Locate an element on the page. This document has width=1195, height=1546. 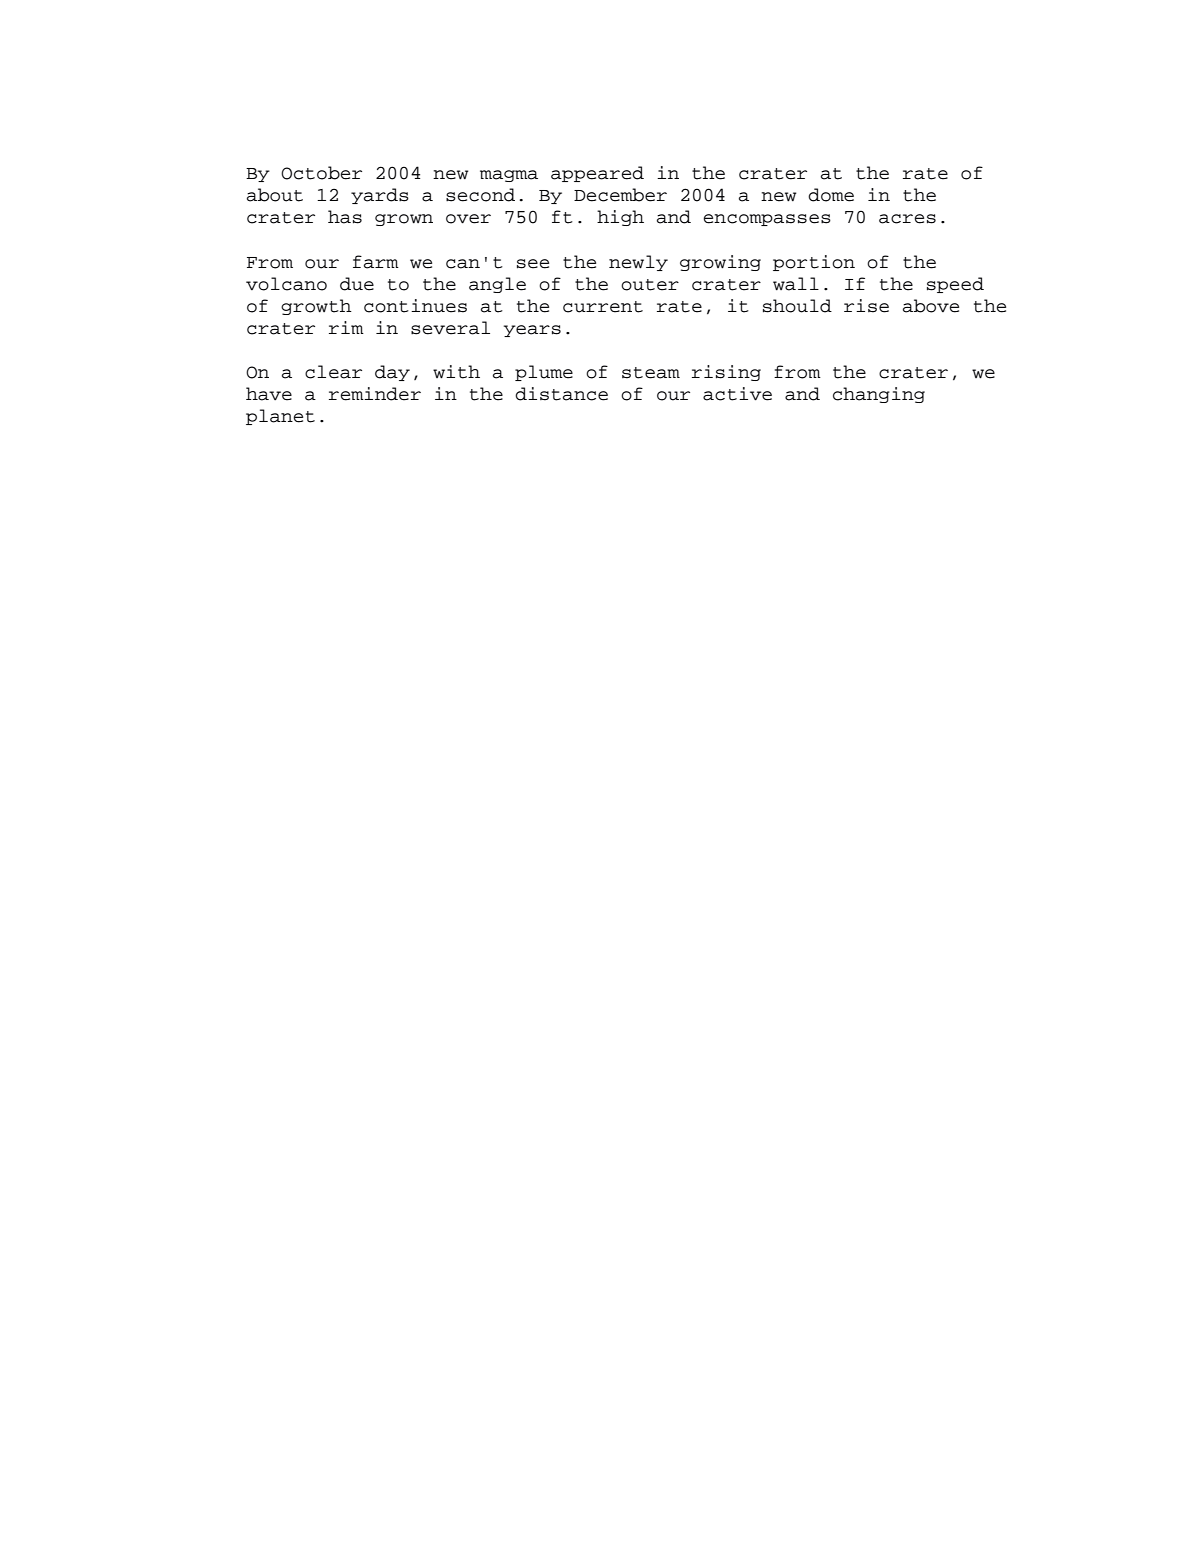
October is located at coordinates (321, 173).
